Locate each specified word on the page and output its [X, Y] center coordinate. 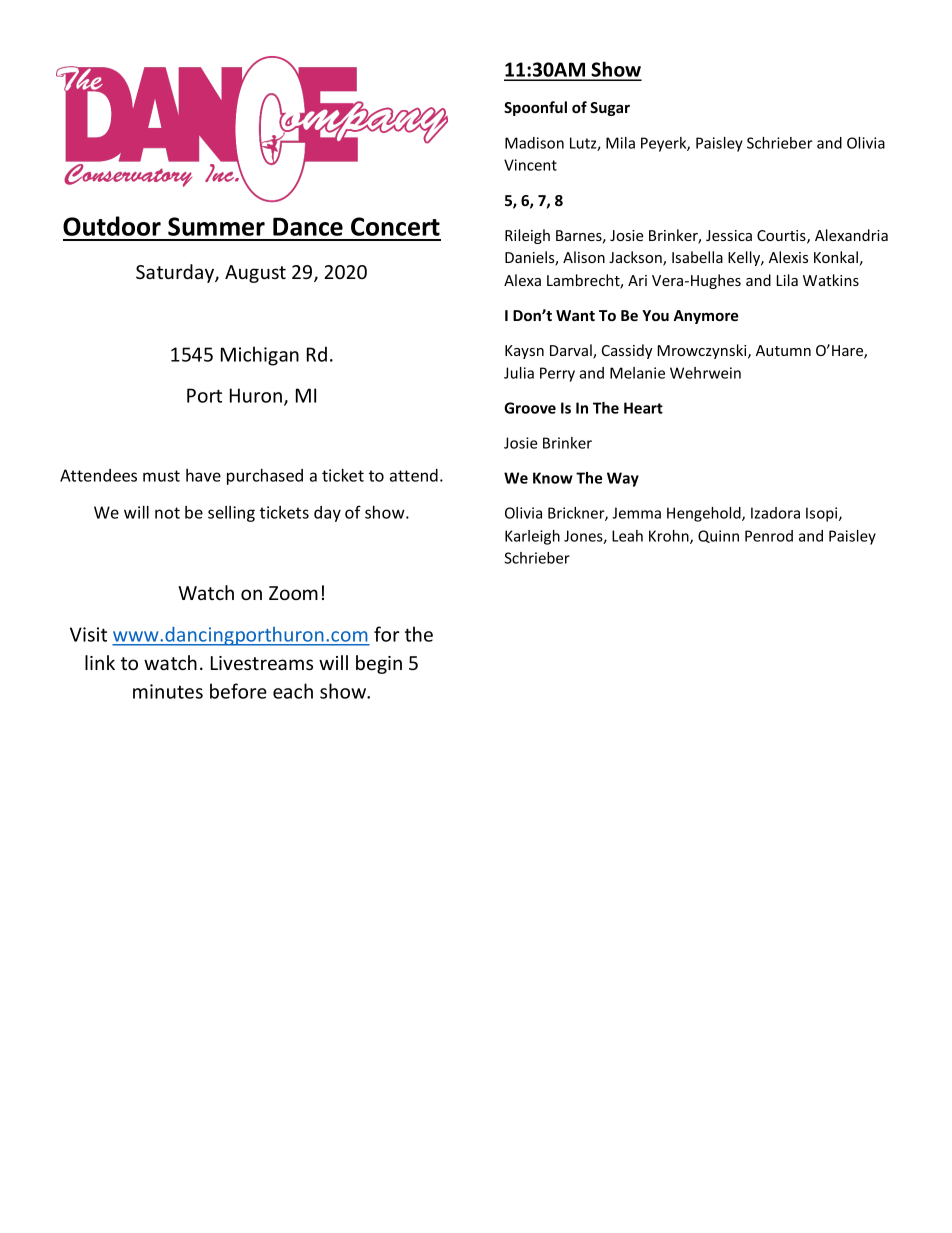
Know [553, 478]
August [255, 274]
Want [575, 315]
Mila [620, 143]
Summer [216, 226]
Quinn [718, 536]
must [161, 476]
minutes [168, 691]
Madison [534, 143]
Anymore [705, 317]
